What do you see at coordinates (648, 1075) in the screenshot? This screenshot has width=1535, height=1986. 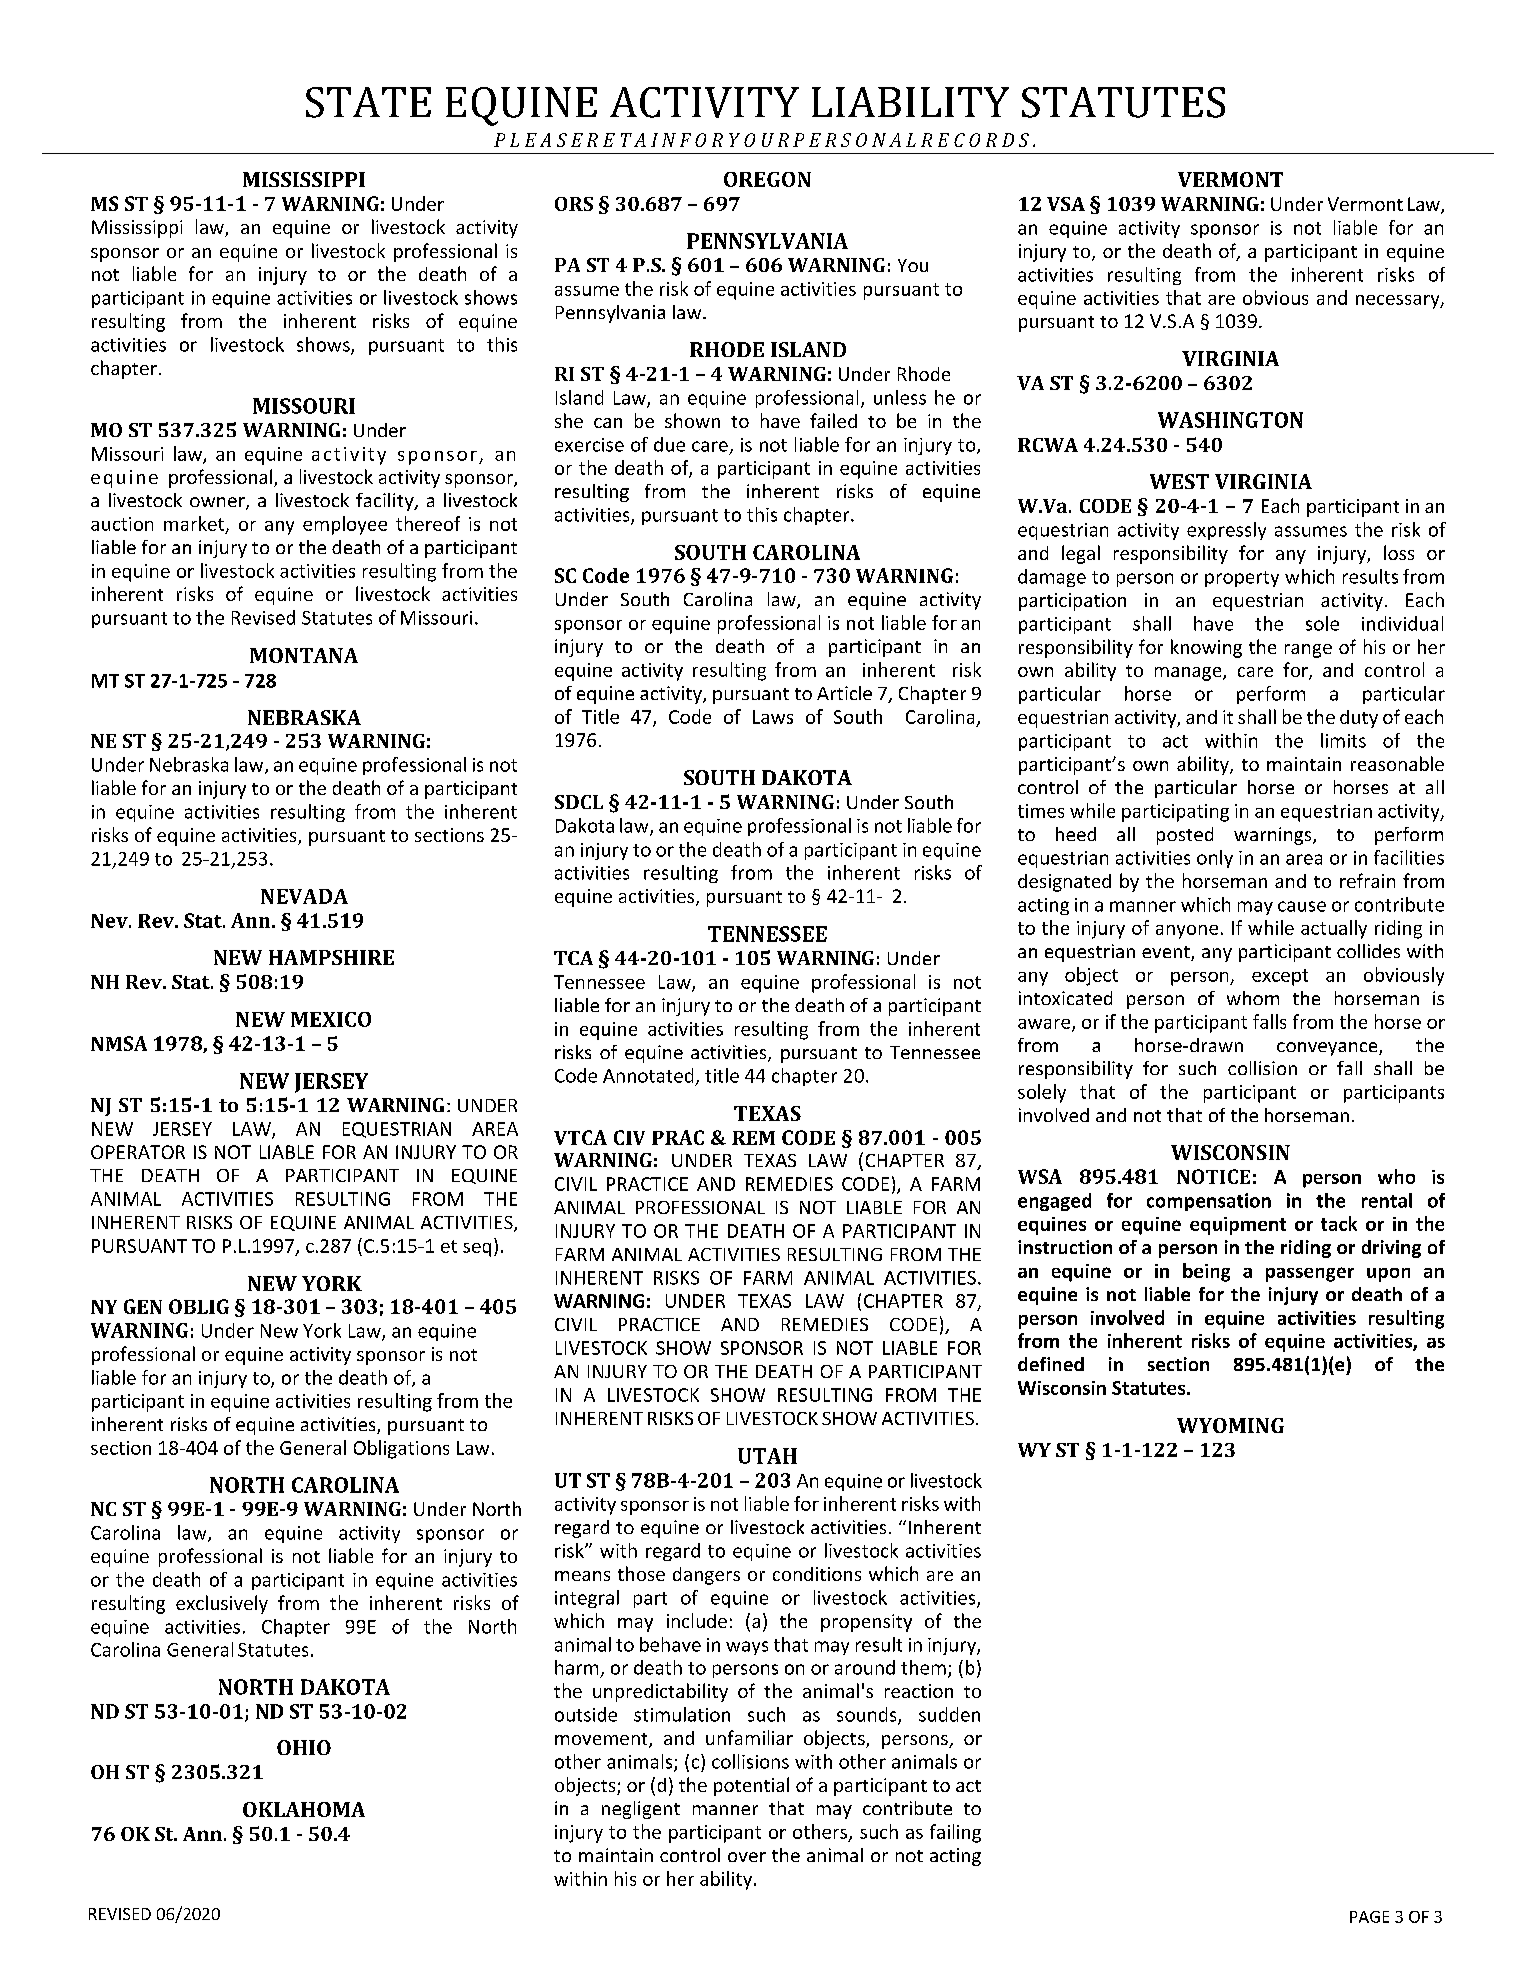 I see `Annotated` at bounding box center [648, 1075].
